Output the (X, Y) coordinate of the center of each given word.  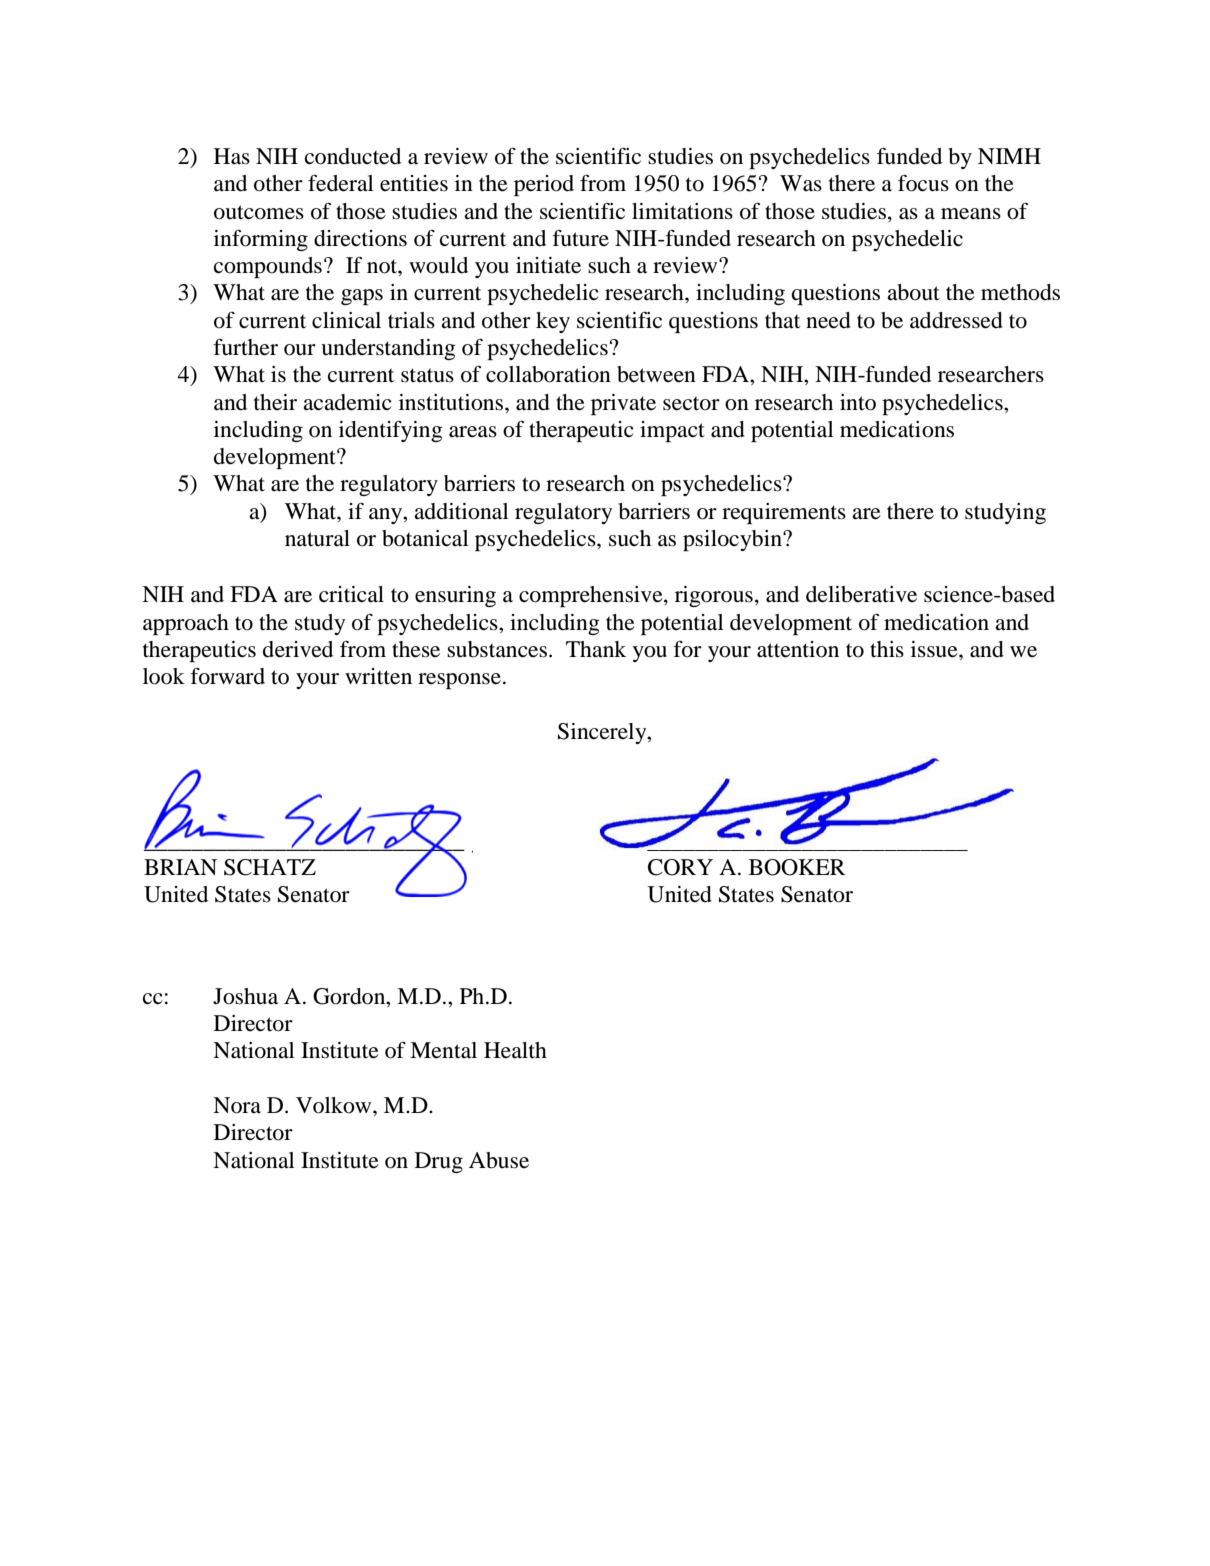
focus (923, 183)
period (544, 185)
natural (317, 538)
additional (461, 511)
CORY (680, 867)
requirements (784, 513)
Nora (237, 1105)
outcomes (259, 212)
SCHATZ (270, 867)
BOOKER (797, 867)
